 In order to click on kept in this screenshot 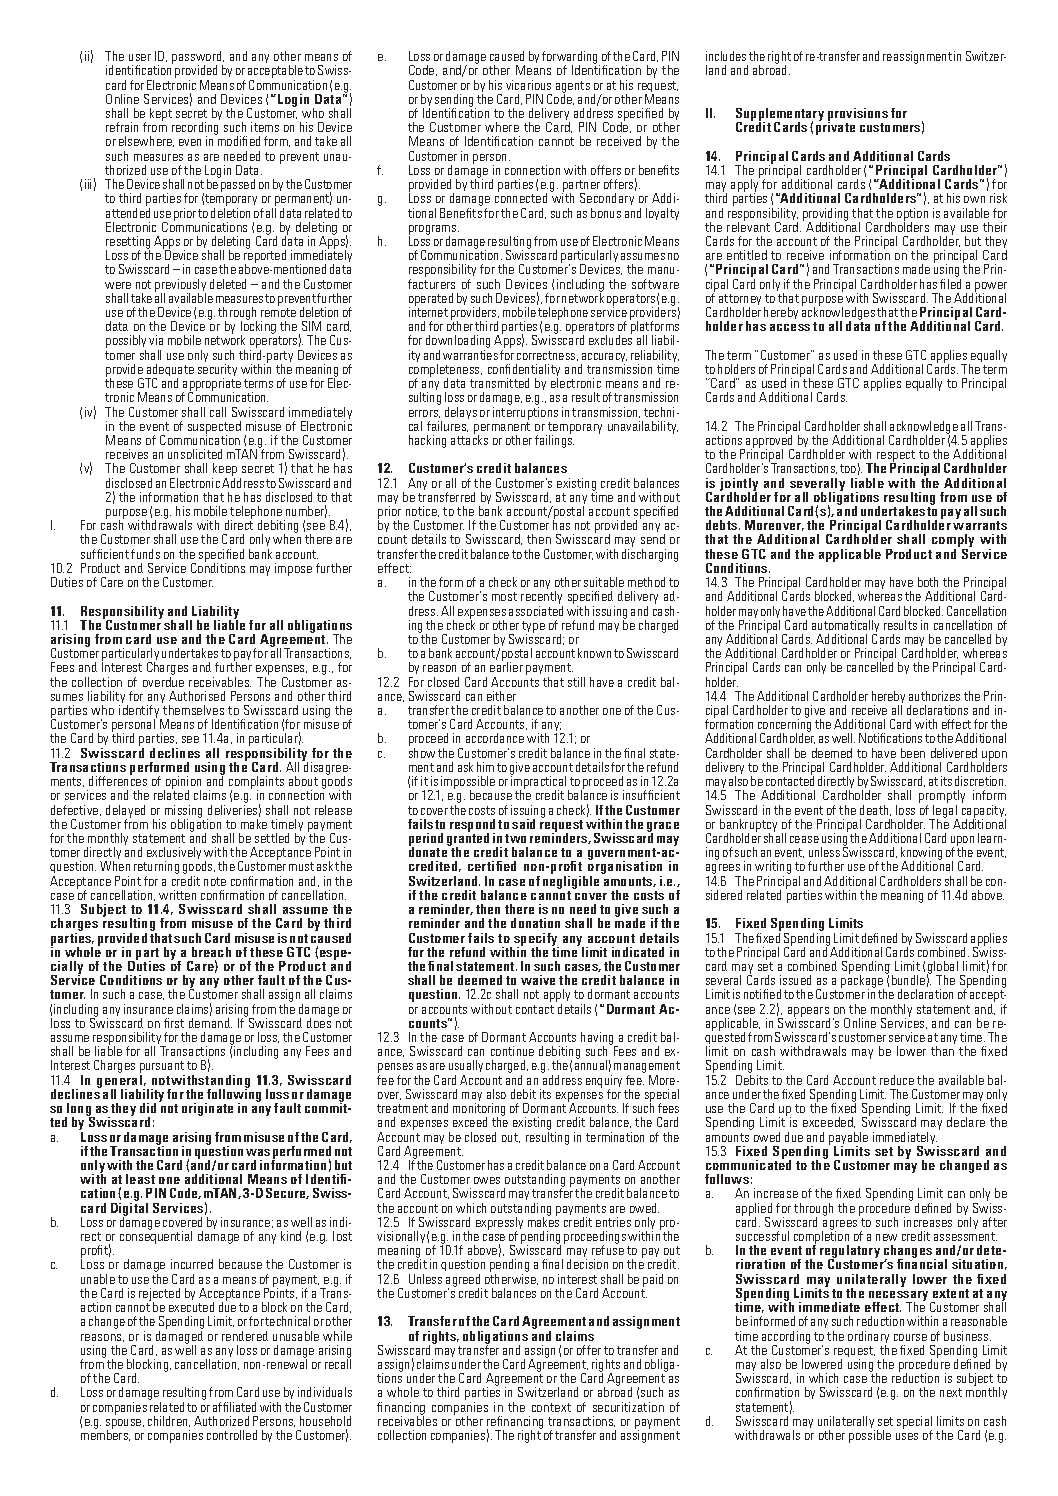, I will do `click(161, 114)`.
